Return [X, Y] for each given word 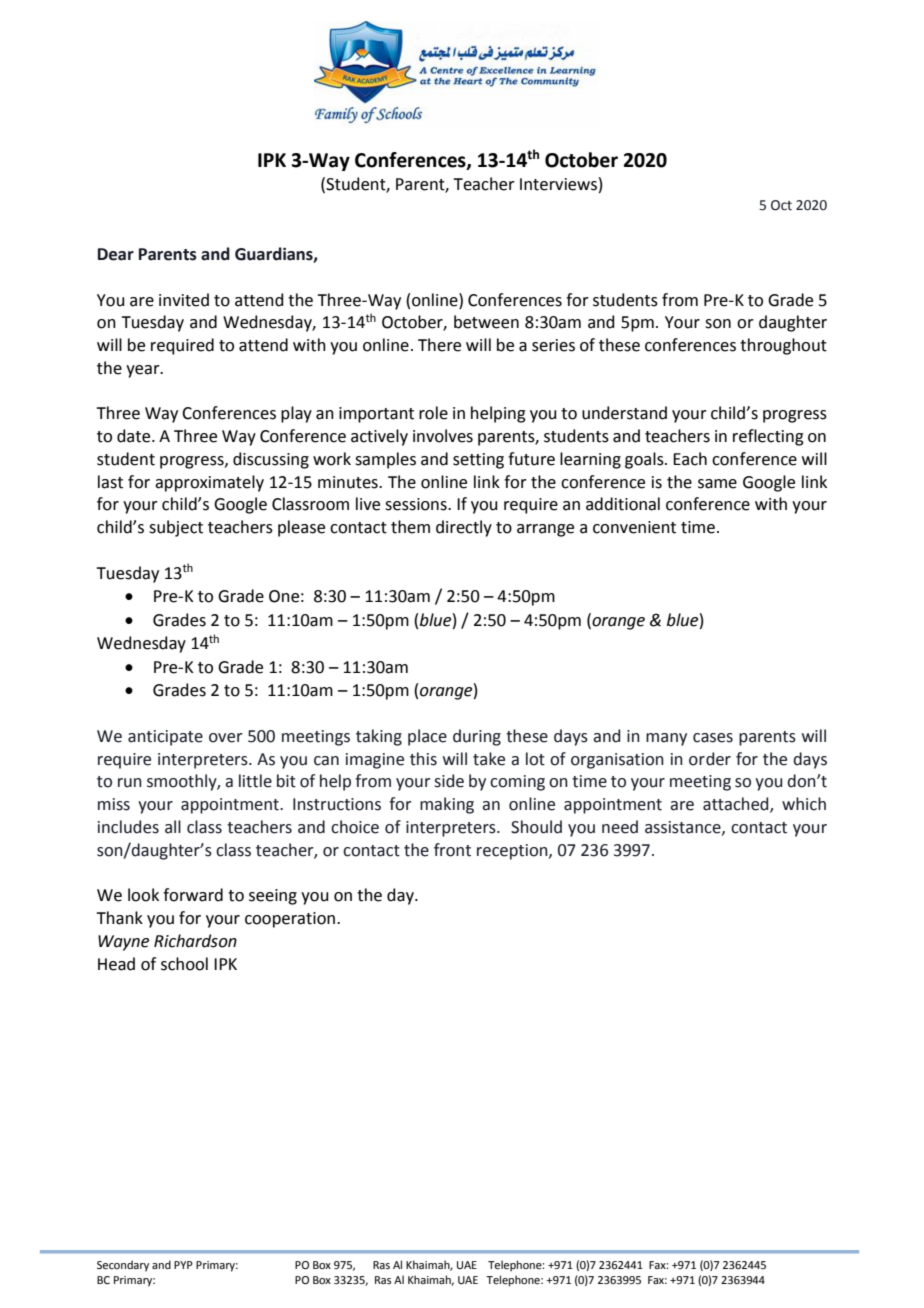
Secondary [123, 1266]
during [477, 737]
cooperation [290, 920]
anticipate [165, 738]
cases [713, 738]
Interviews [558, 184]
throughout [783, 346]
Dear [116, 254]
